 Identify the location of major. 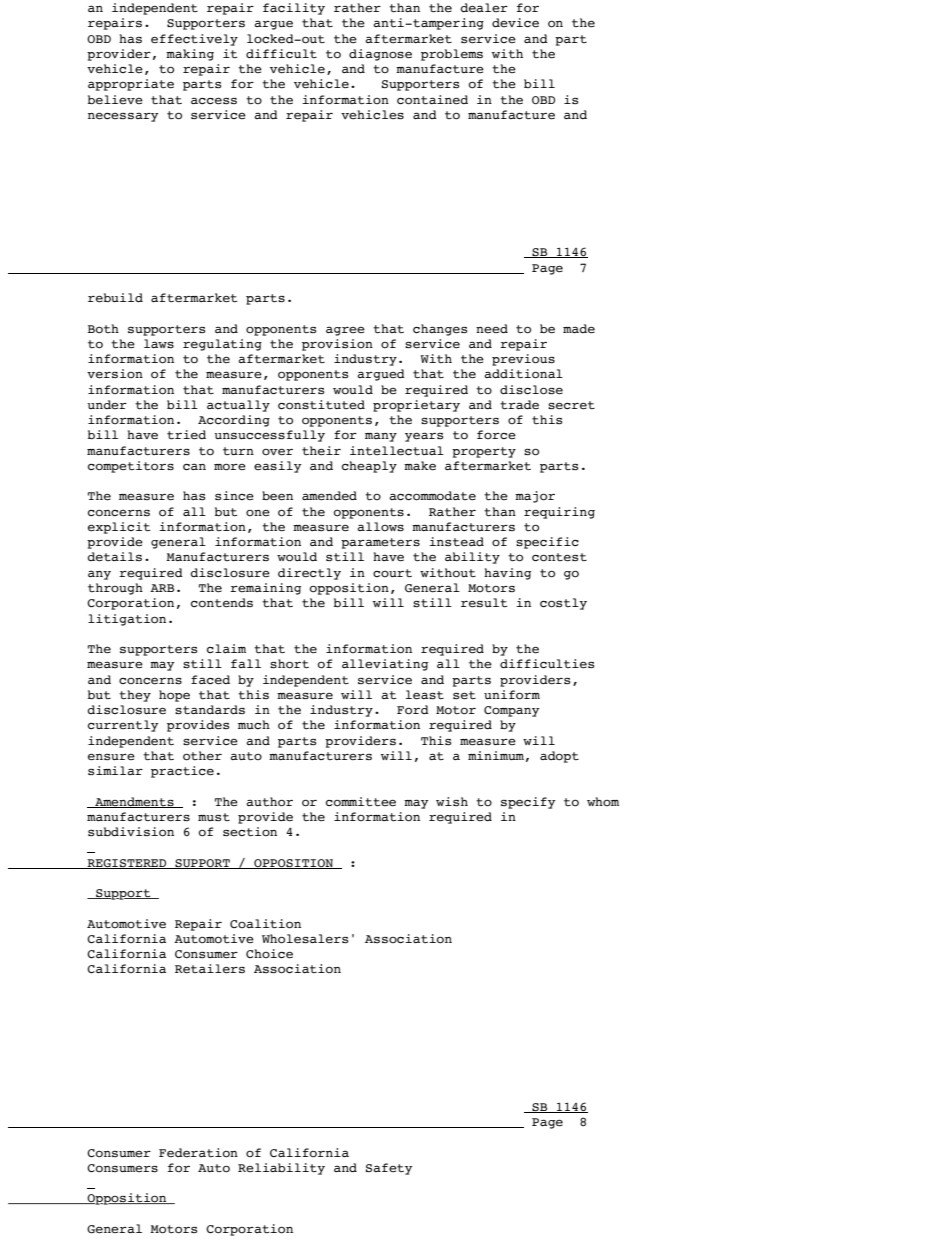
(535, 497).
